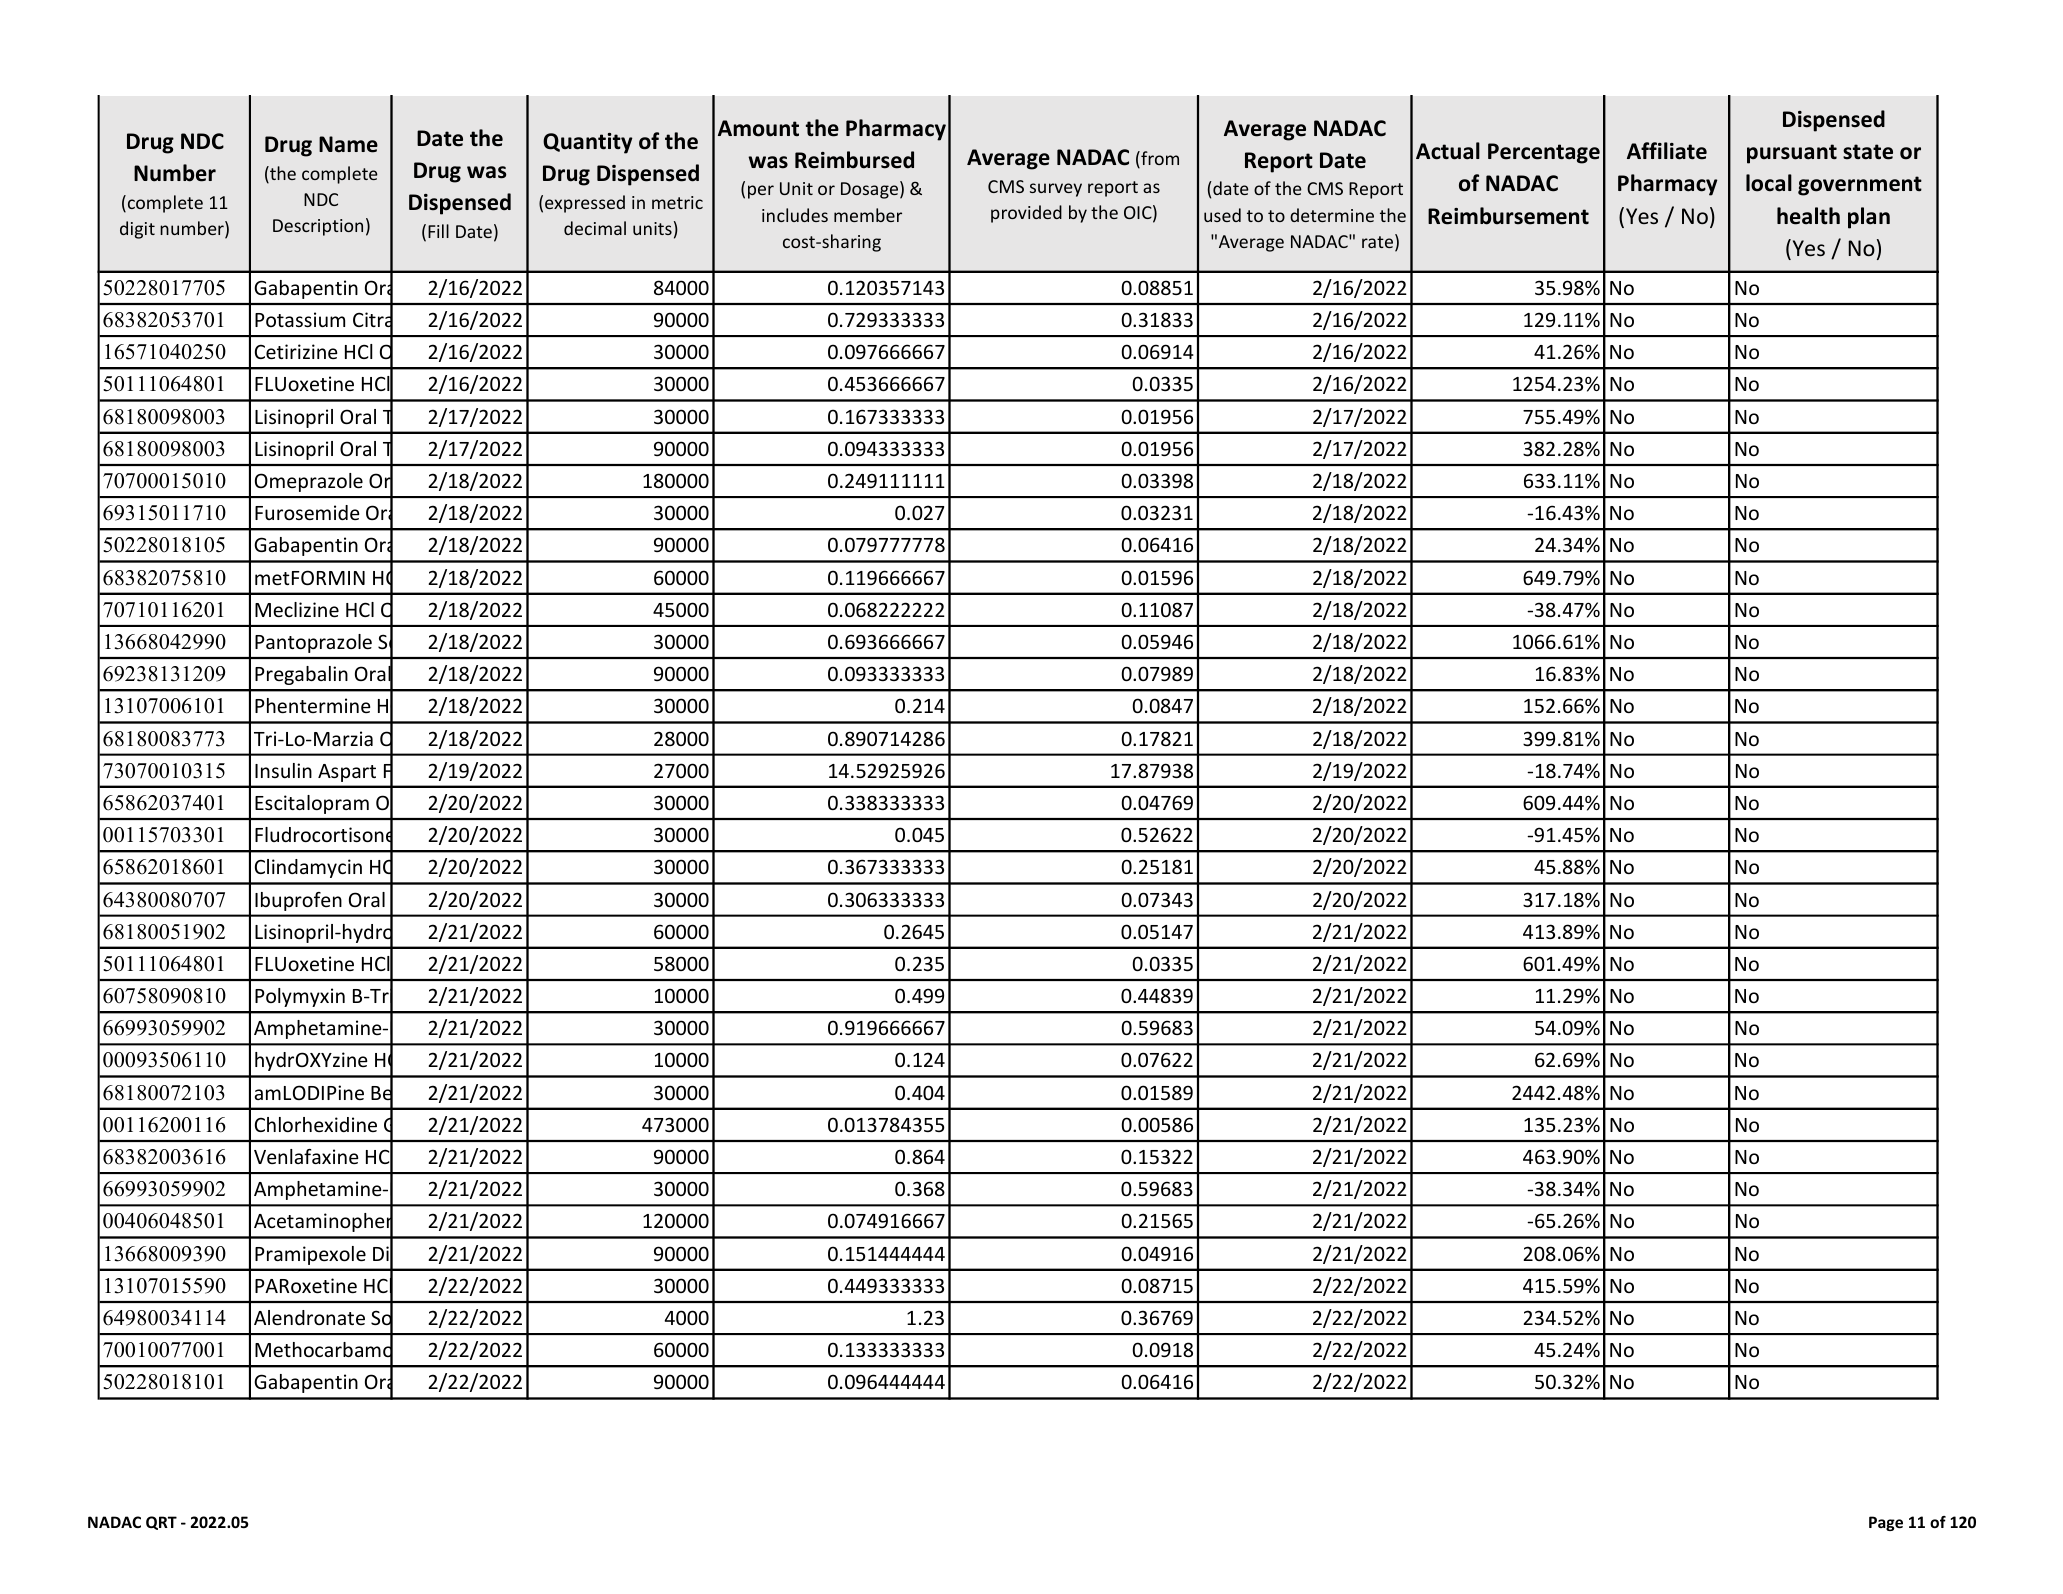 This screenshot has width=2063, height=1594. I want to click on Name, so click(348, 144).
